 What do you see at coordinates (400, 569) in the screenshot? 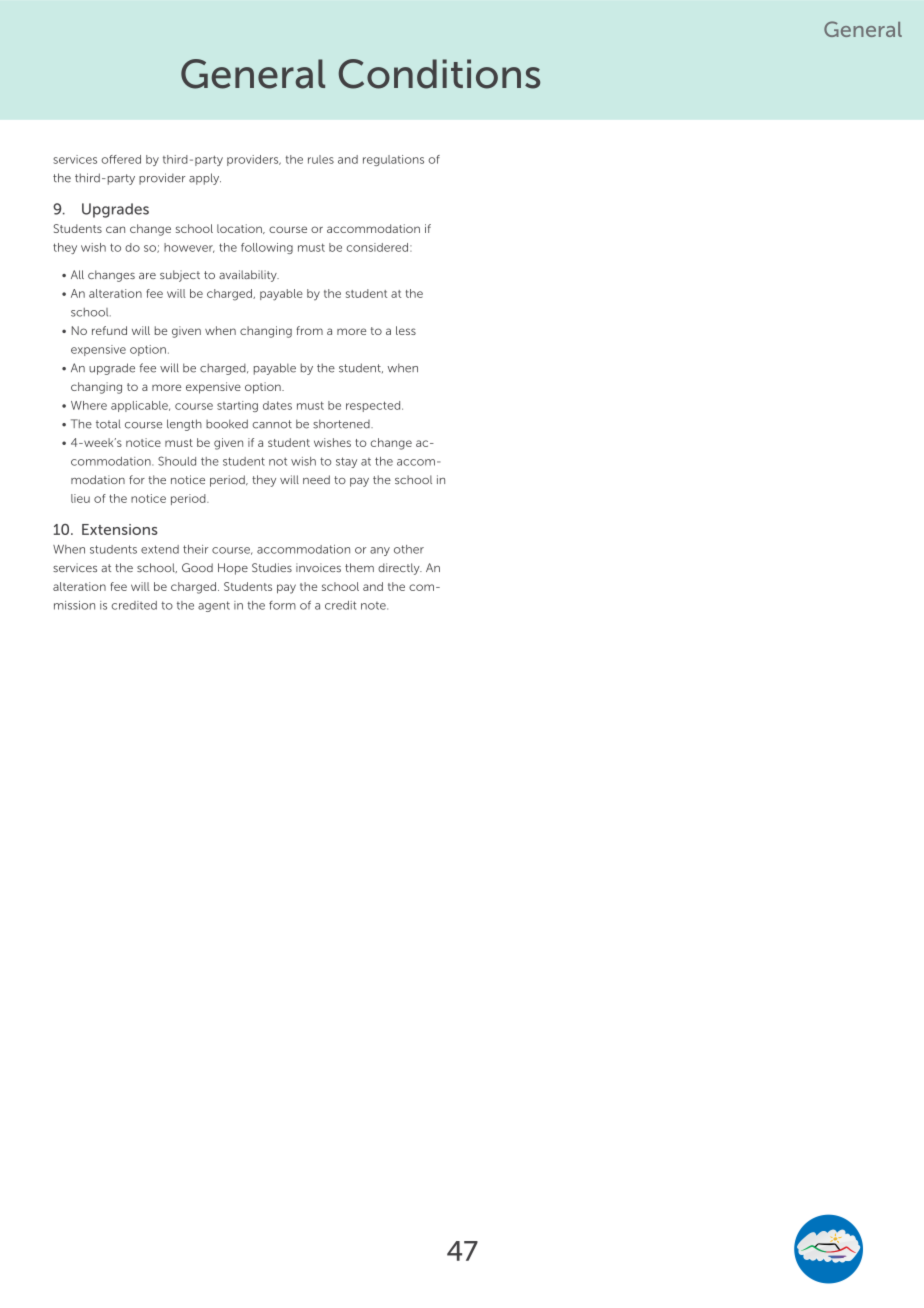
I see `directly` at bounding box center [400, 569].
